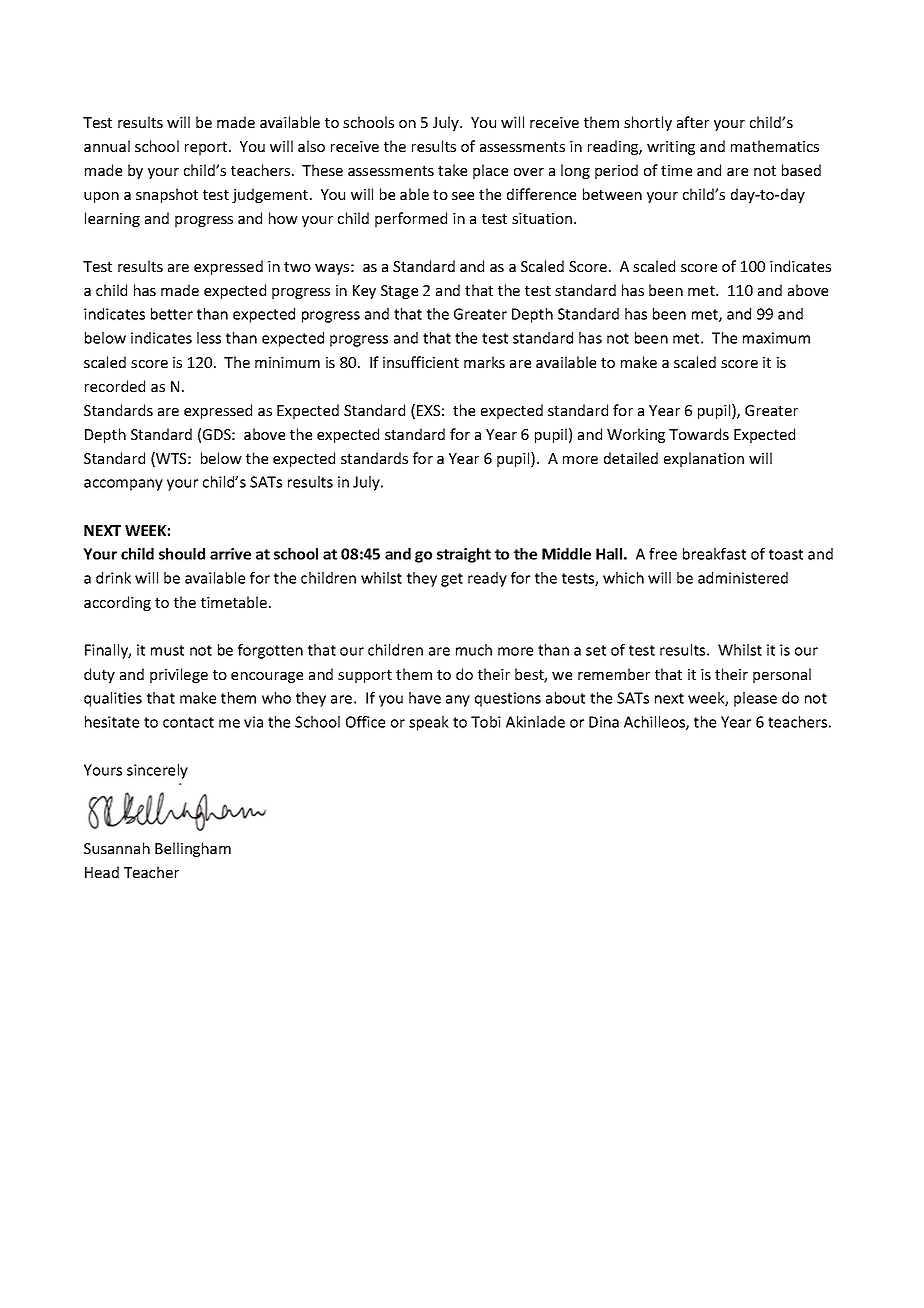 The image size is (924, 1308). What do you see at coordinates (743, 578) in the image?
I see `administered` at bounding box center [743, 578].
